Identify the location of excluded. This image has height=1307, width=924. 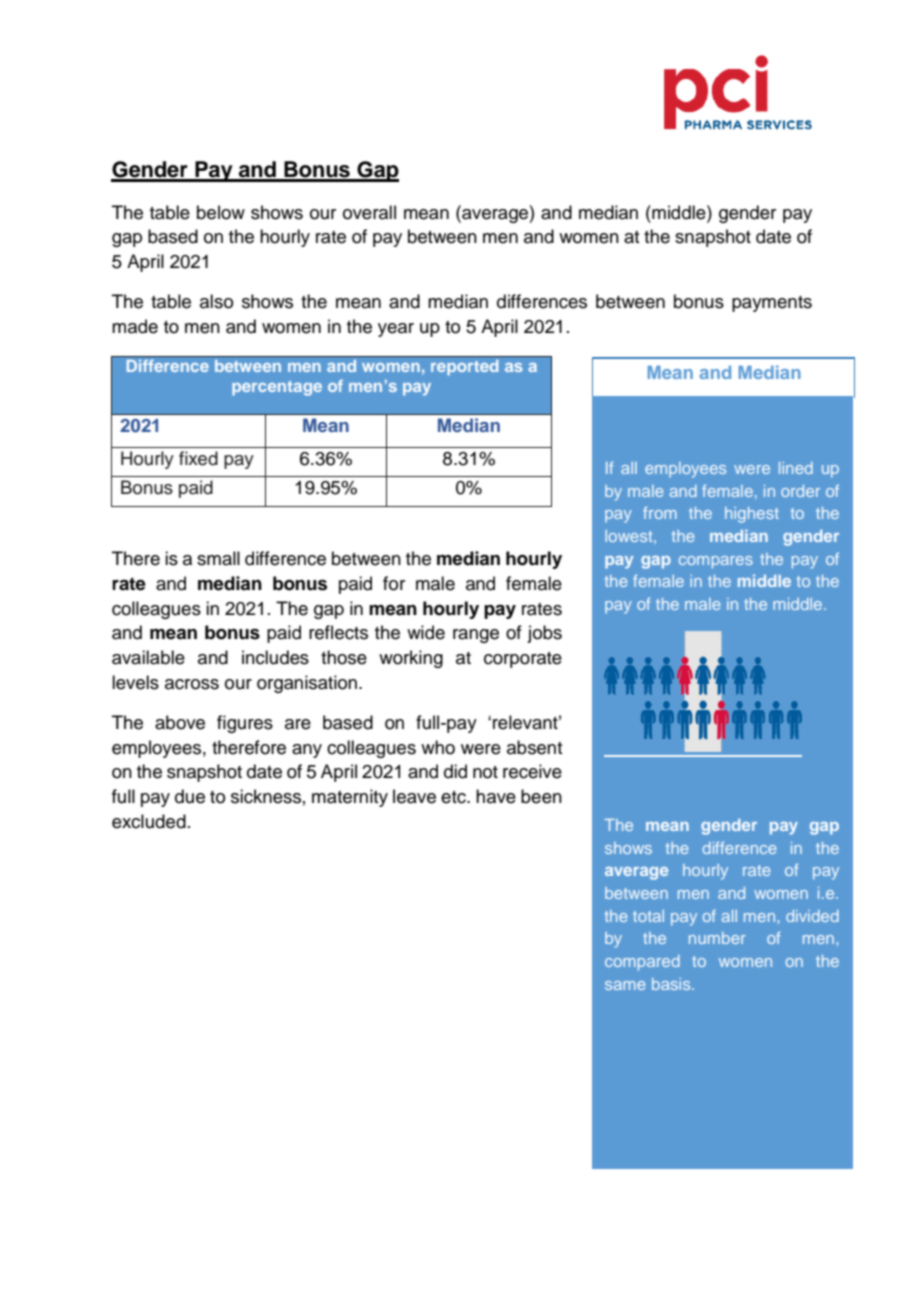
(149, 821).
